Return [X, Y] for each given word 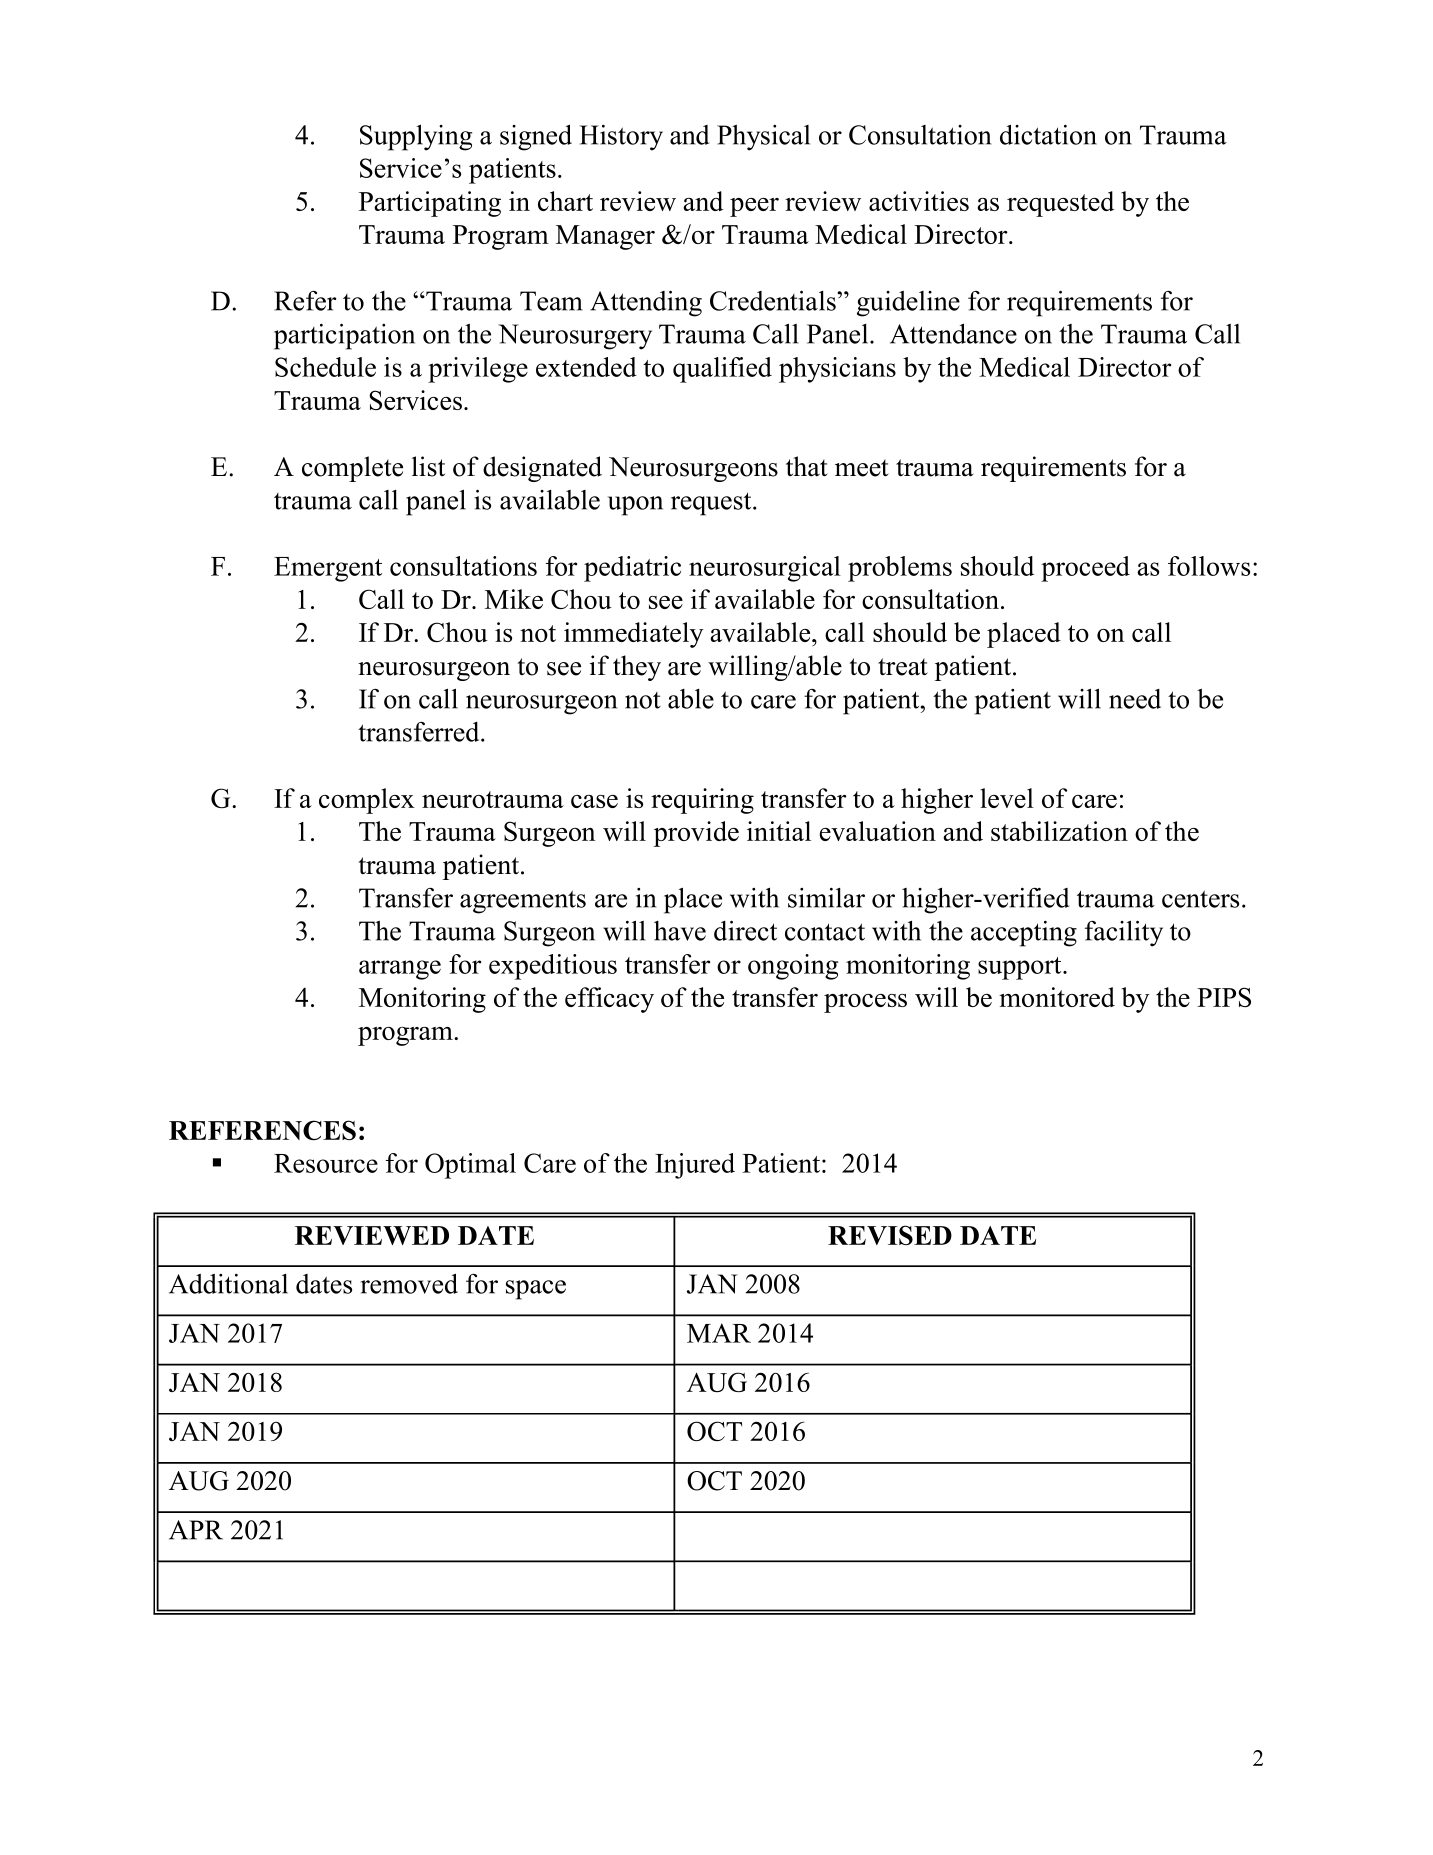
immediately [634, 635]
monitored [1057, 997]
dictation [1048, 134]
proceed [1085, 569]
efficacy [609, 1000]
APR [196, 1530]
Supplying [416, 137]
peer [754, 207]
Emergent [328, 569]
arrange [400, 970]
